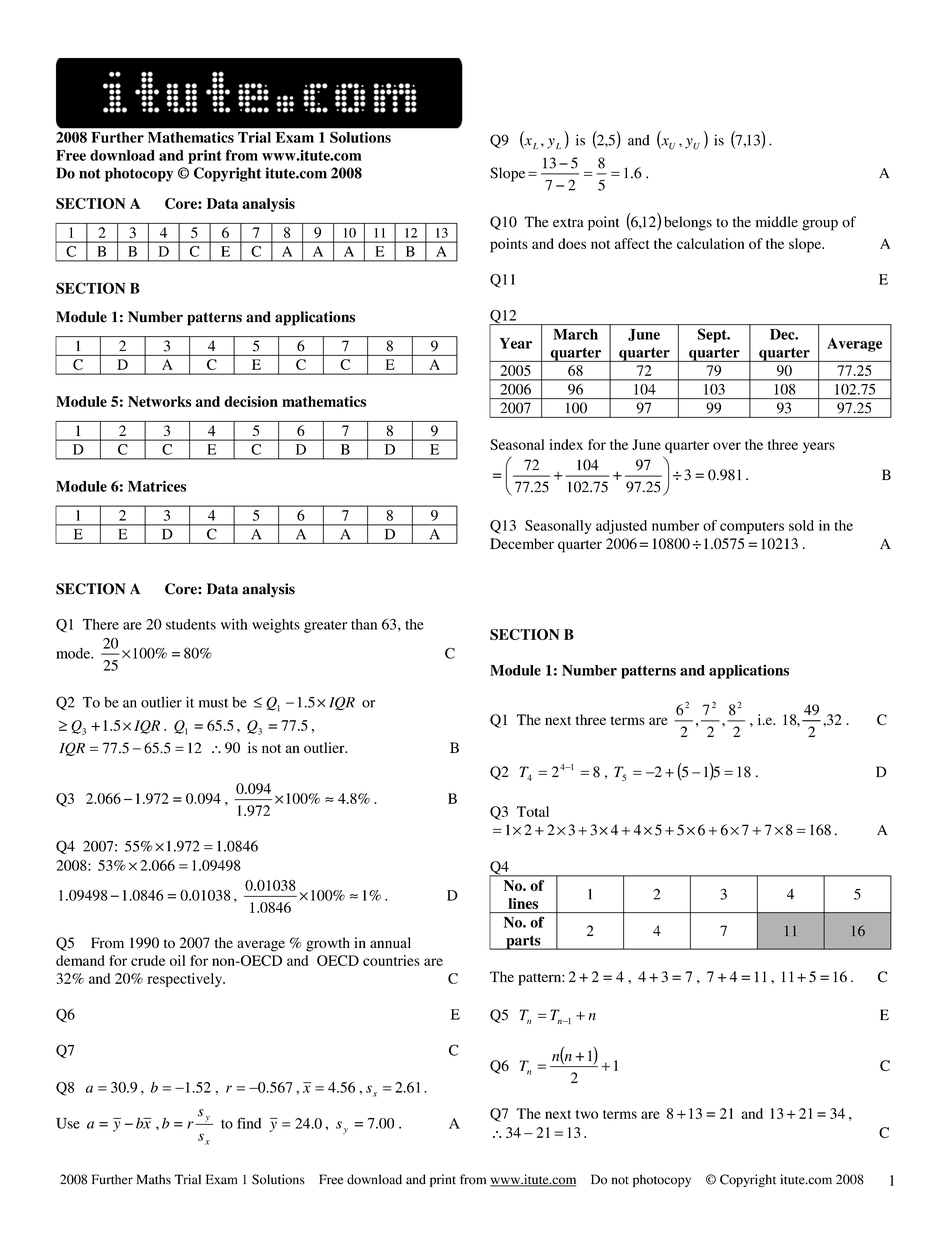  What do you see at coordinates (710, 243) in the page?
I see `calculation` at bounding box center [710, 243].
